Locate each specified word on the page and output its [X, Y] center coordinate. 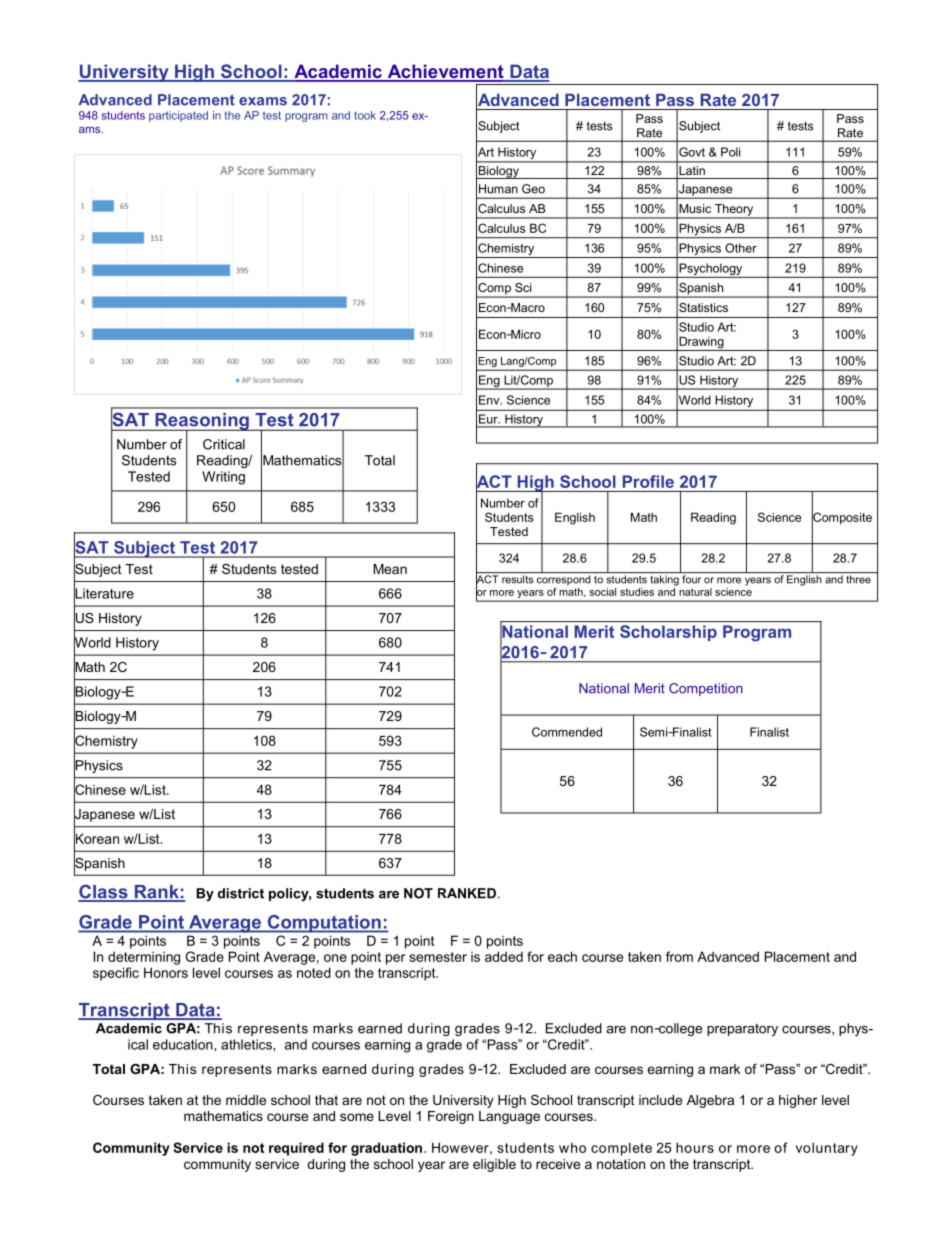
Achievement [445, 72]
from [679, 956]
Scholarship [668, 633]
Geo [533, 189]
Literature [104, 593]
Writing [223, 478]
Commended [567, 732]
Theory [734, 211]
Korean [96, 838]
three [858, 579]
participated [178, 116]
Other [741, 248]
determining [144, 958]
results [517, 579]
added [504, 956]
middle [246, 1100]
